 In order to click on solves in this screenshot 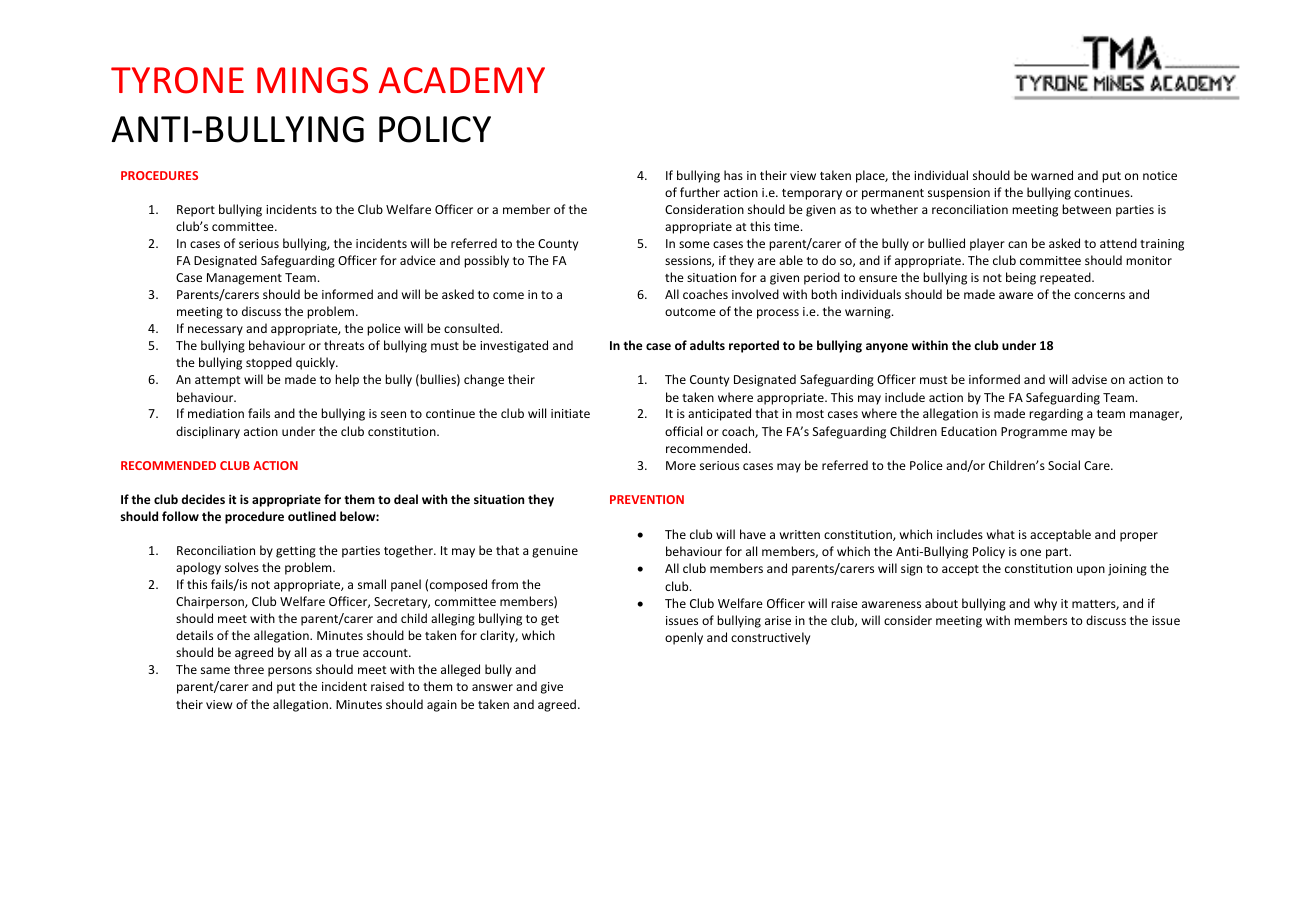, I will do `click(242, 567)`.
